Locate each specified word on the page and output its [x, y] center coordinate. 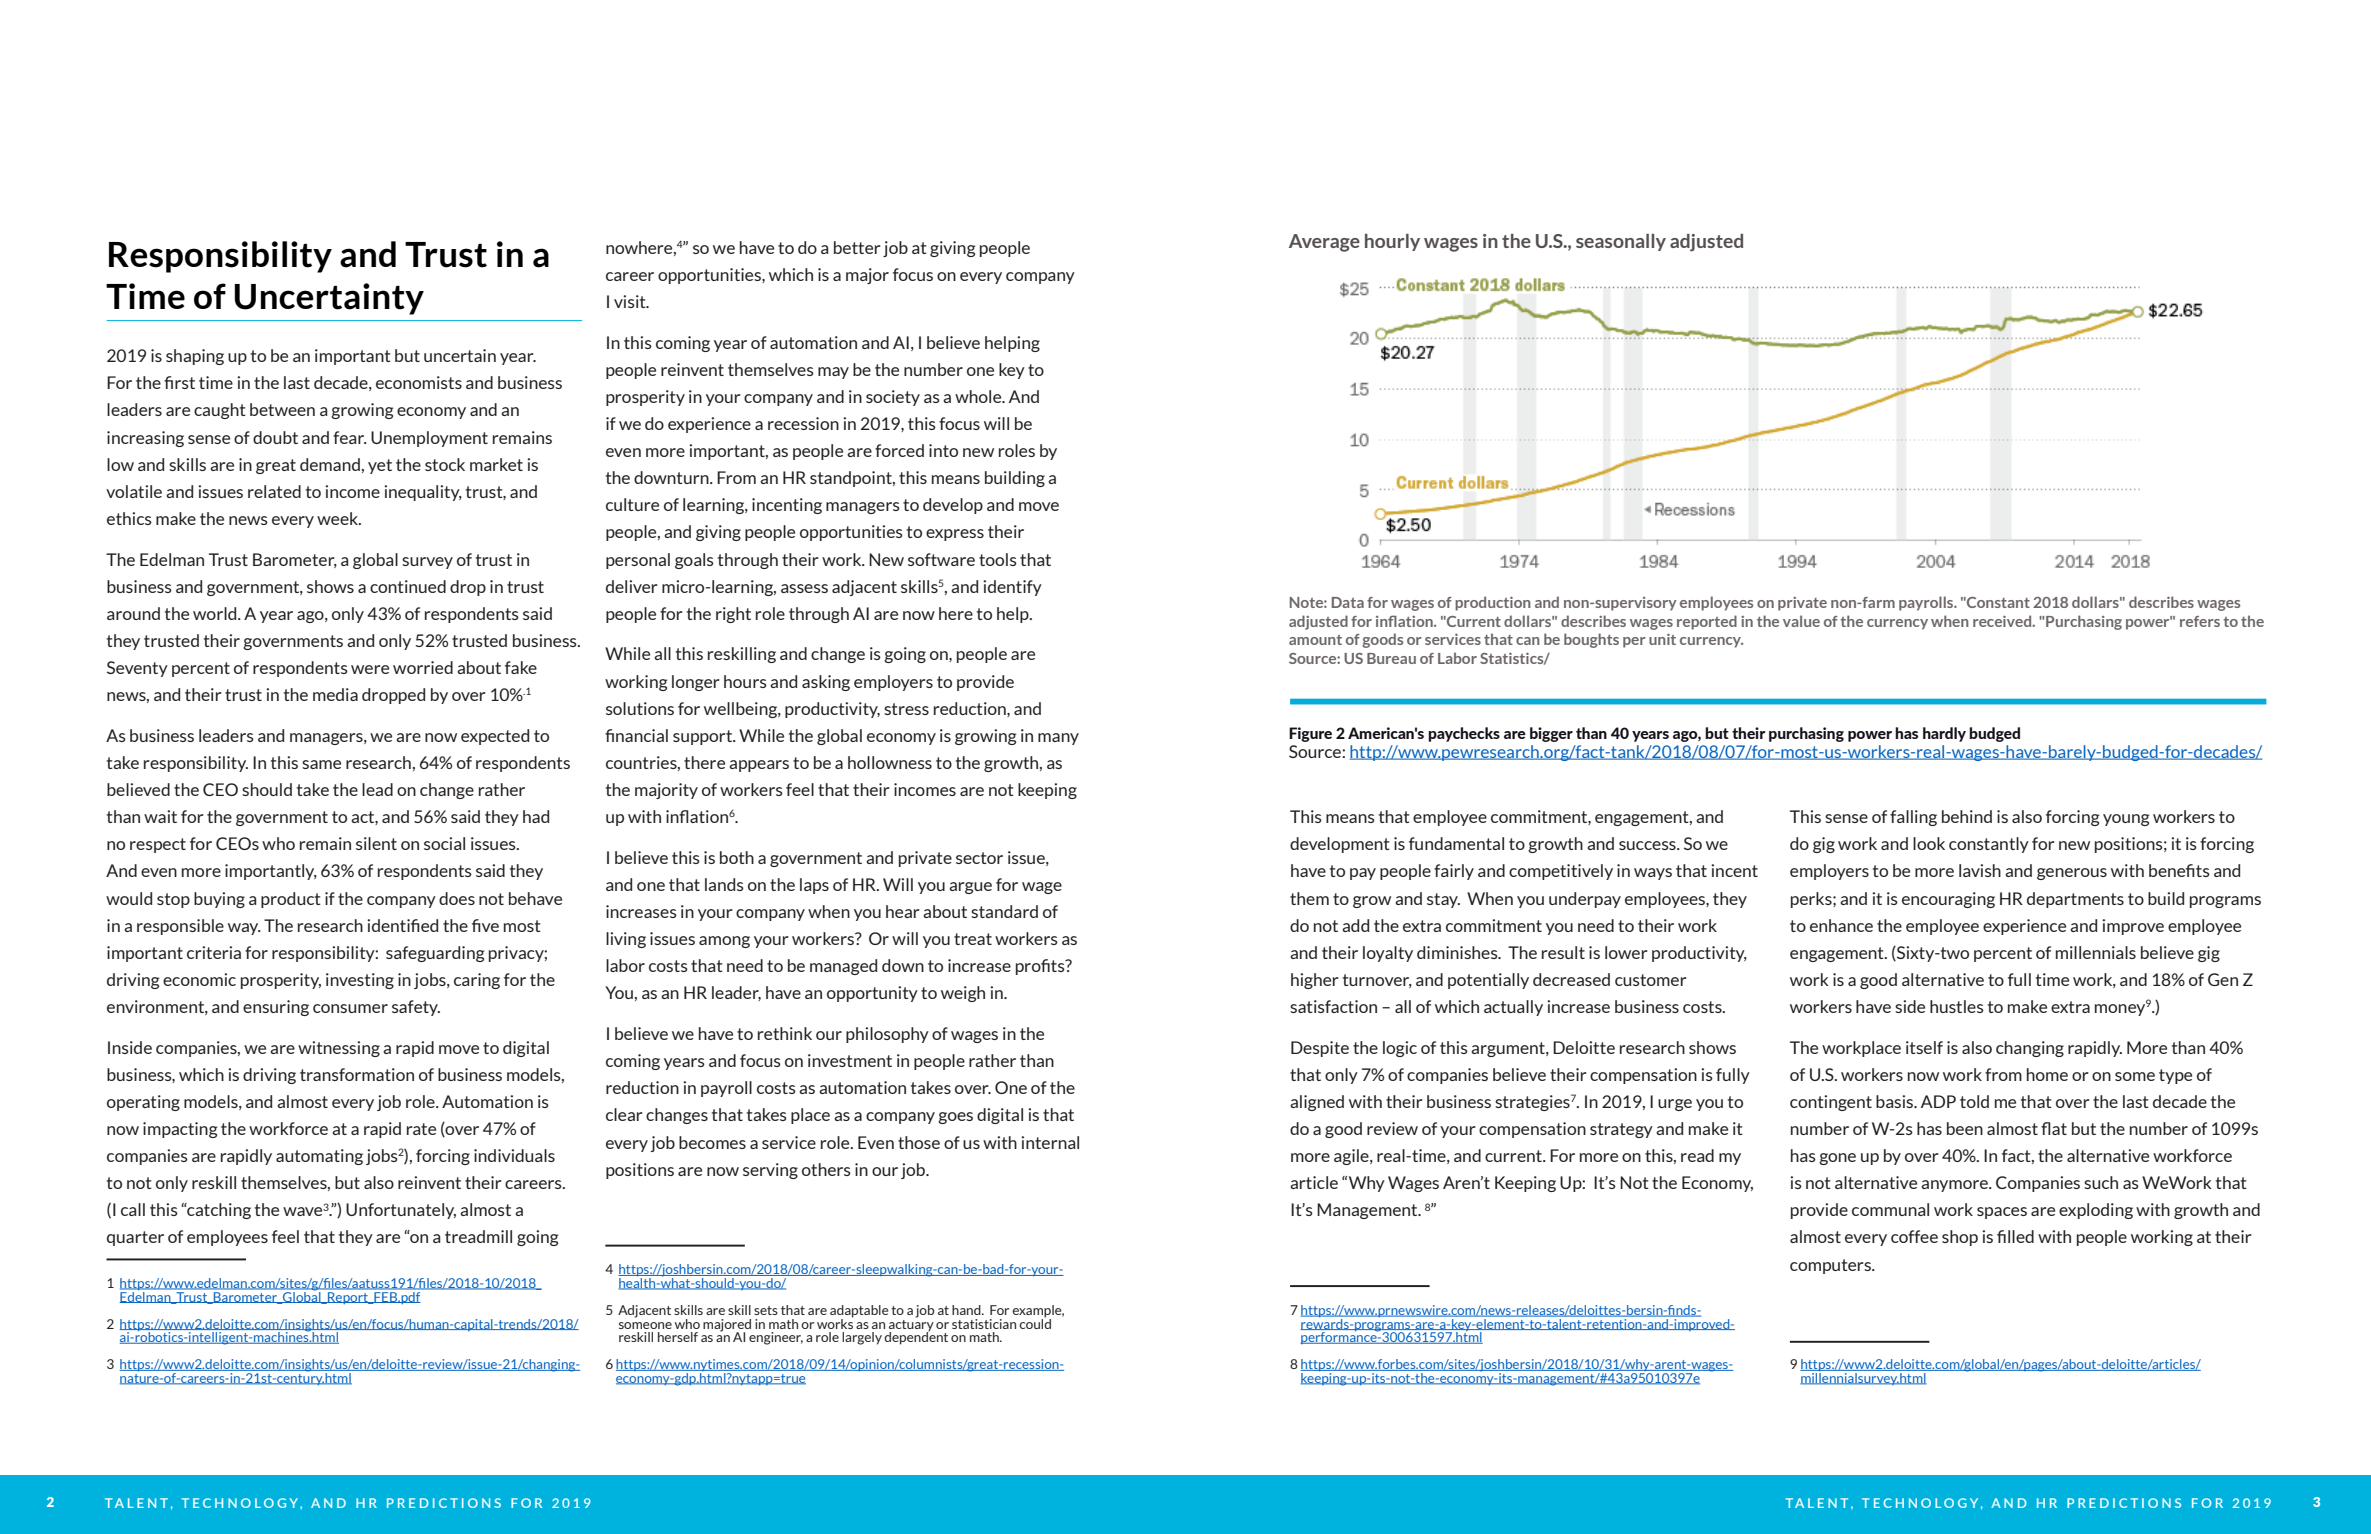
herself [678, 1337]
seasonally [1621, 242]
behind [1967, 816]
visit [631, 301]
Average [1324, 243]
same [321, 764]
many [1058, 739]
